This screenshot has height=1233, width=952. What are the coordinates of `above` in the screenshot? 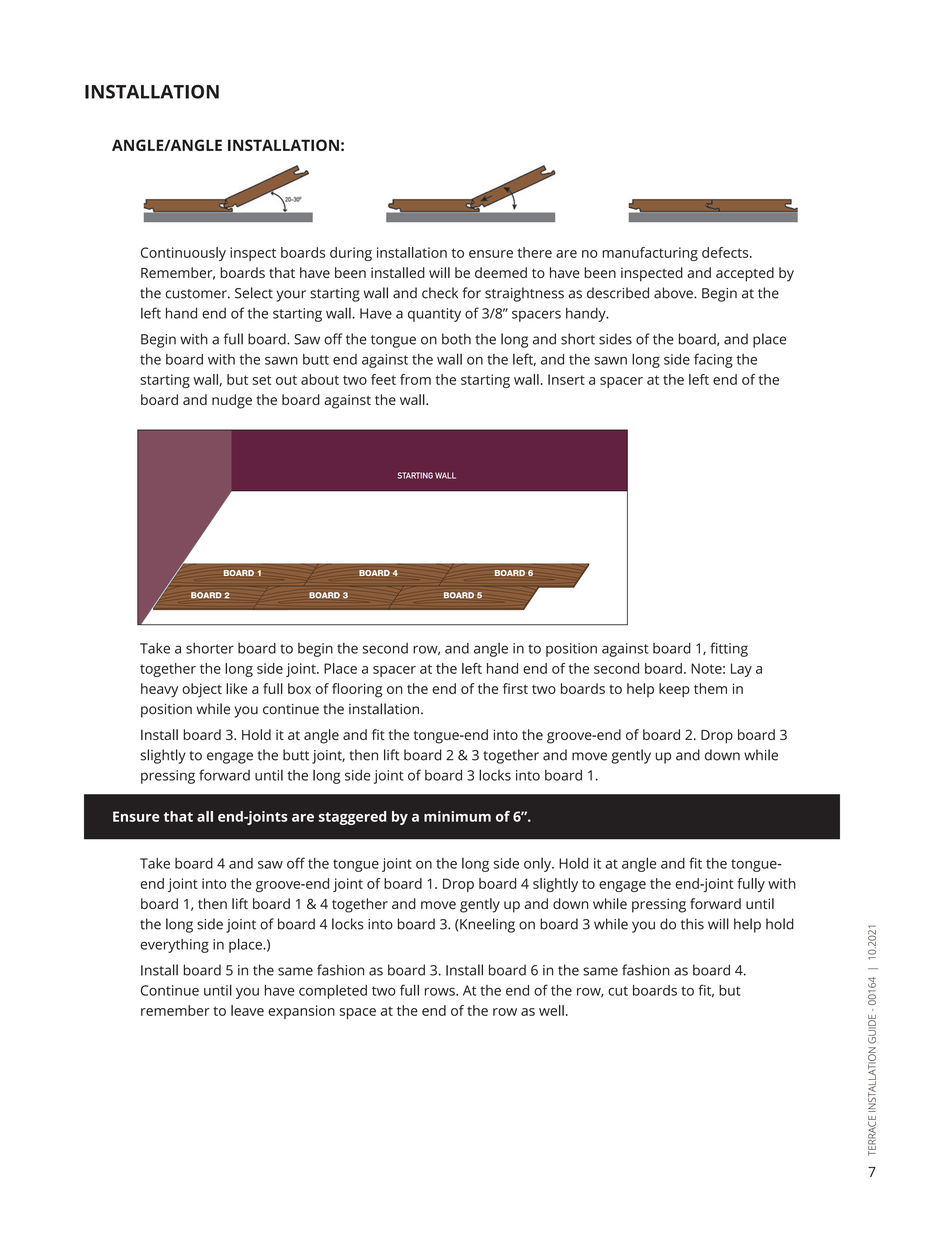 It's located at (674, 293).
